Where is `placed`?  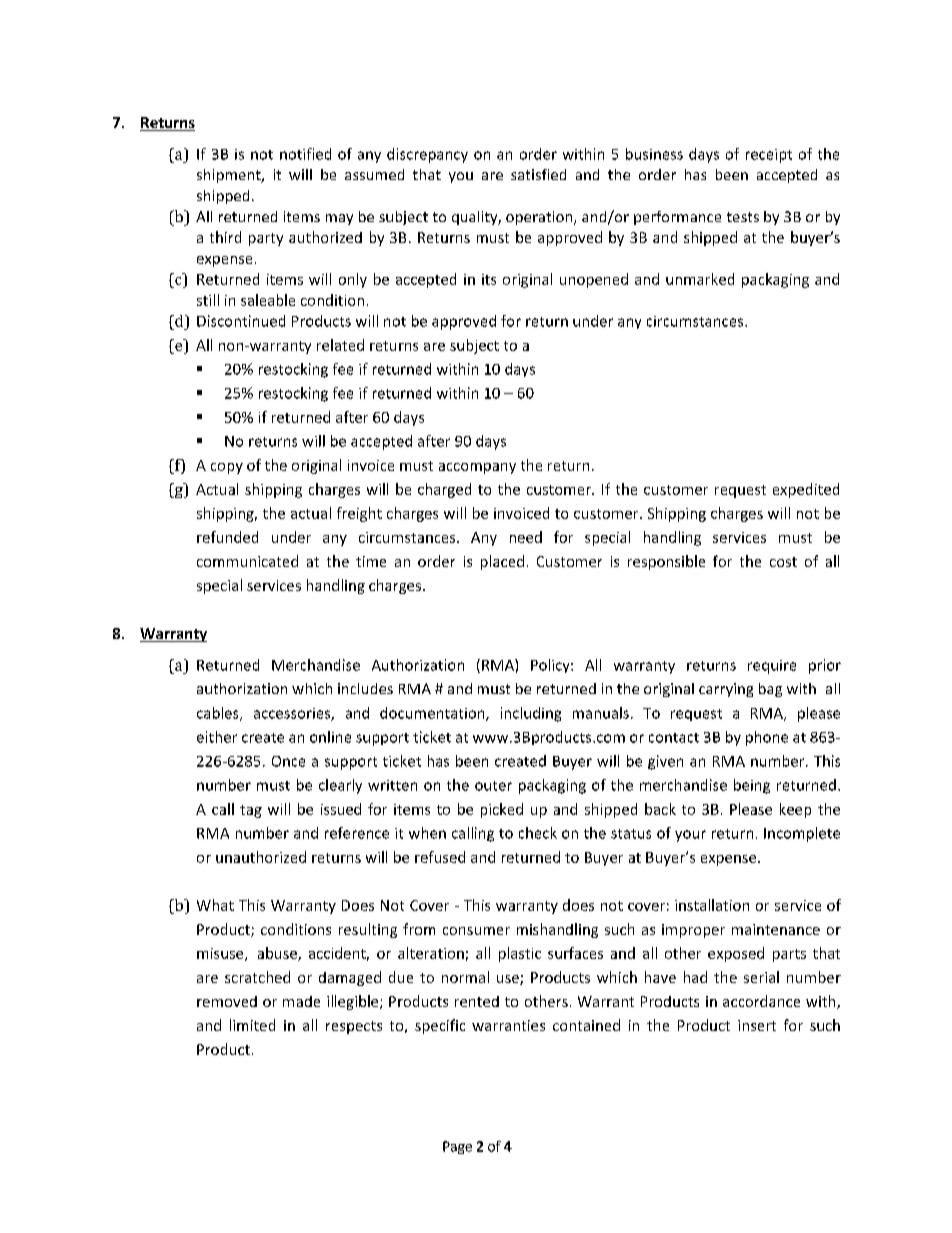
placed is located at coordinates (502, 562).
